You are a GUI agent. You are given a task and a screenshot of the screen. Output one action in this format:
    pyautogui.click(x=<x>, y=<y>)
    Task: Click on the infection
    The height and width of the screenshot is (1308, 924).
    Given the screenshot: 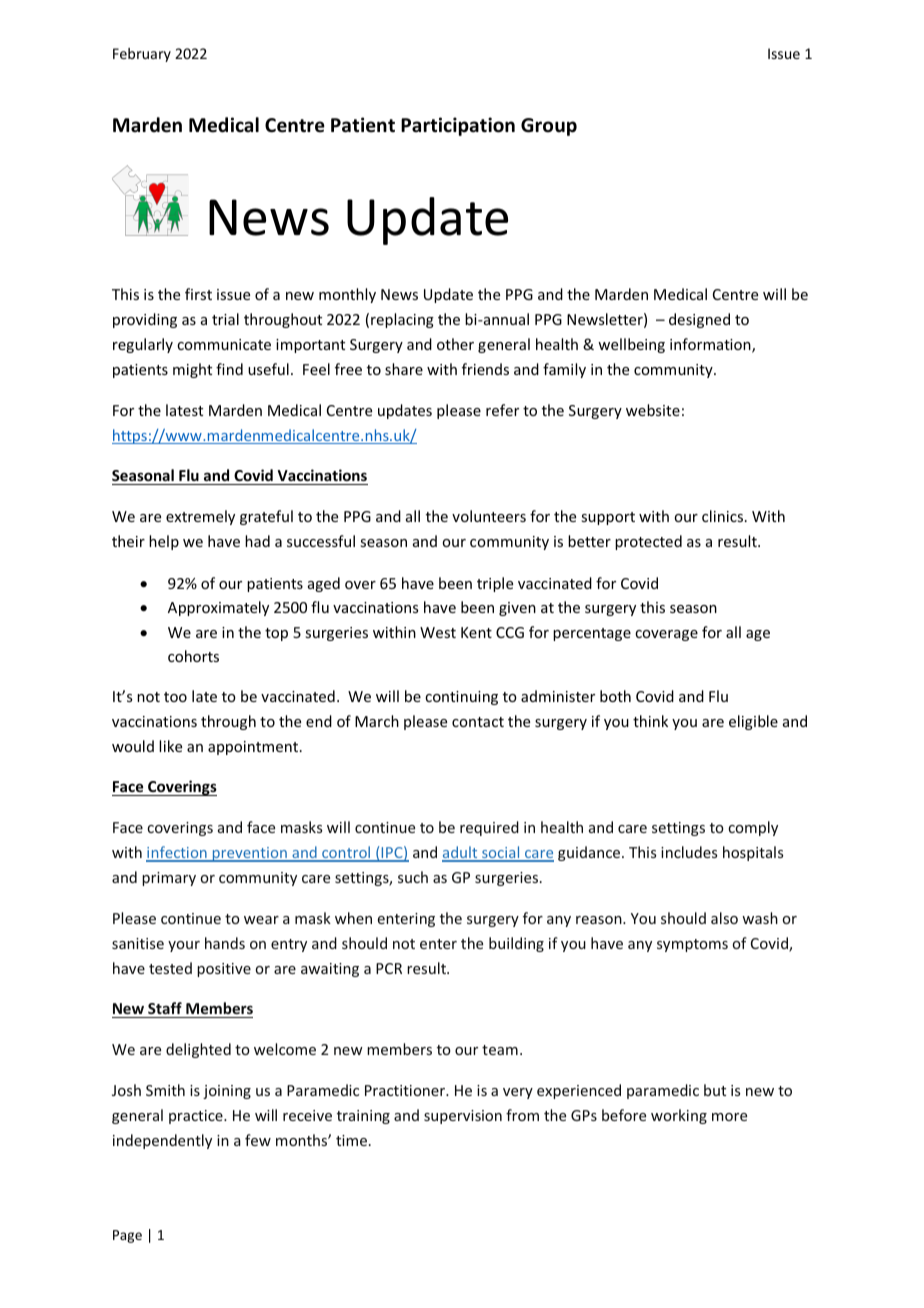 What is the action you would take?
    pyautogui.click(x=177, y=853)
